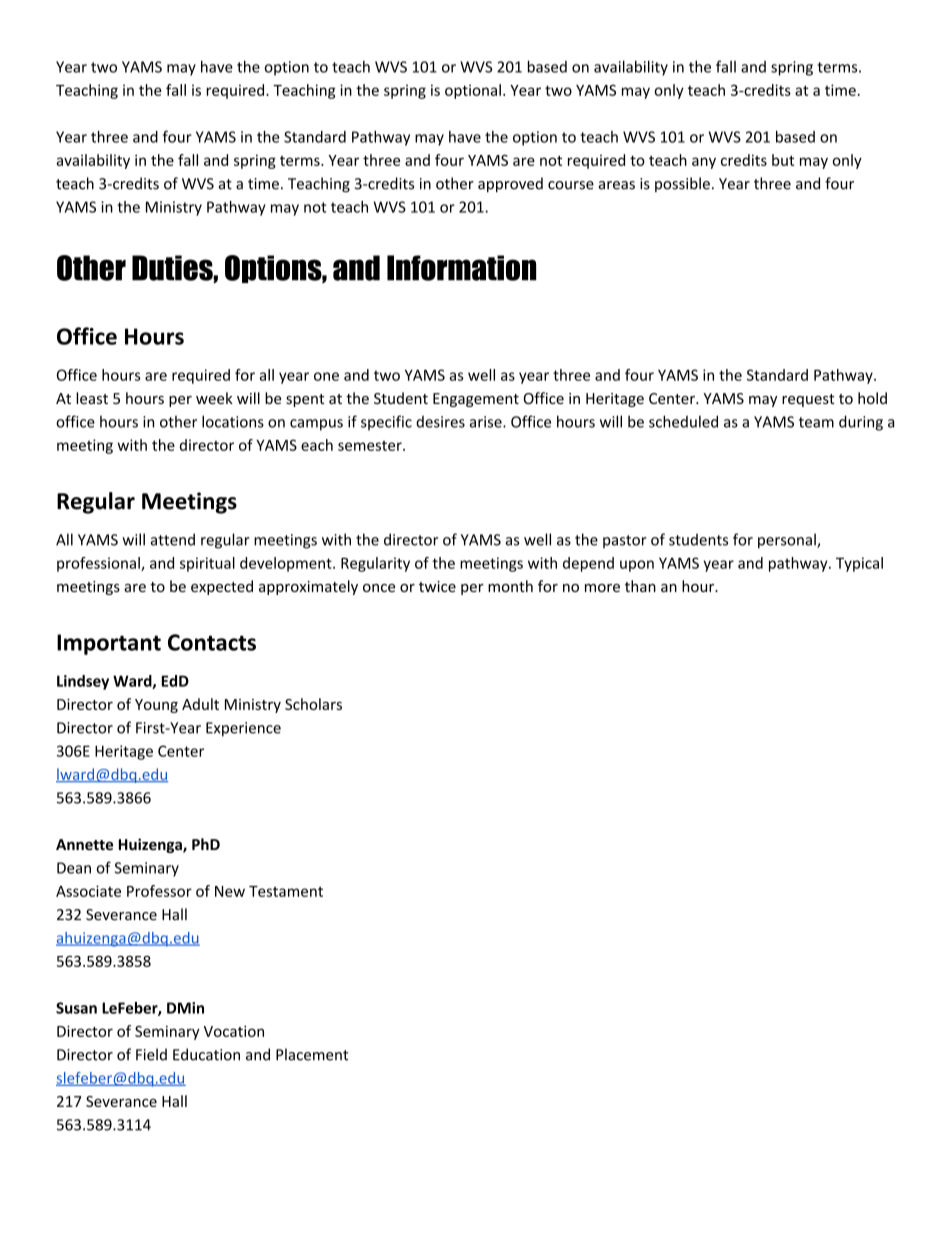  Describe the element at coordinates (234, 1031) in the document. I see `Vocation` at that location.
